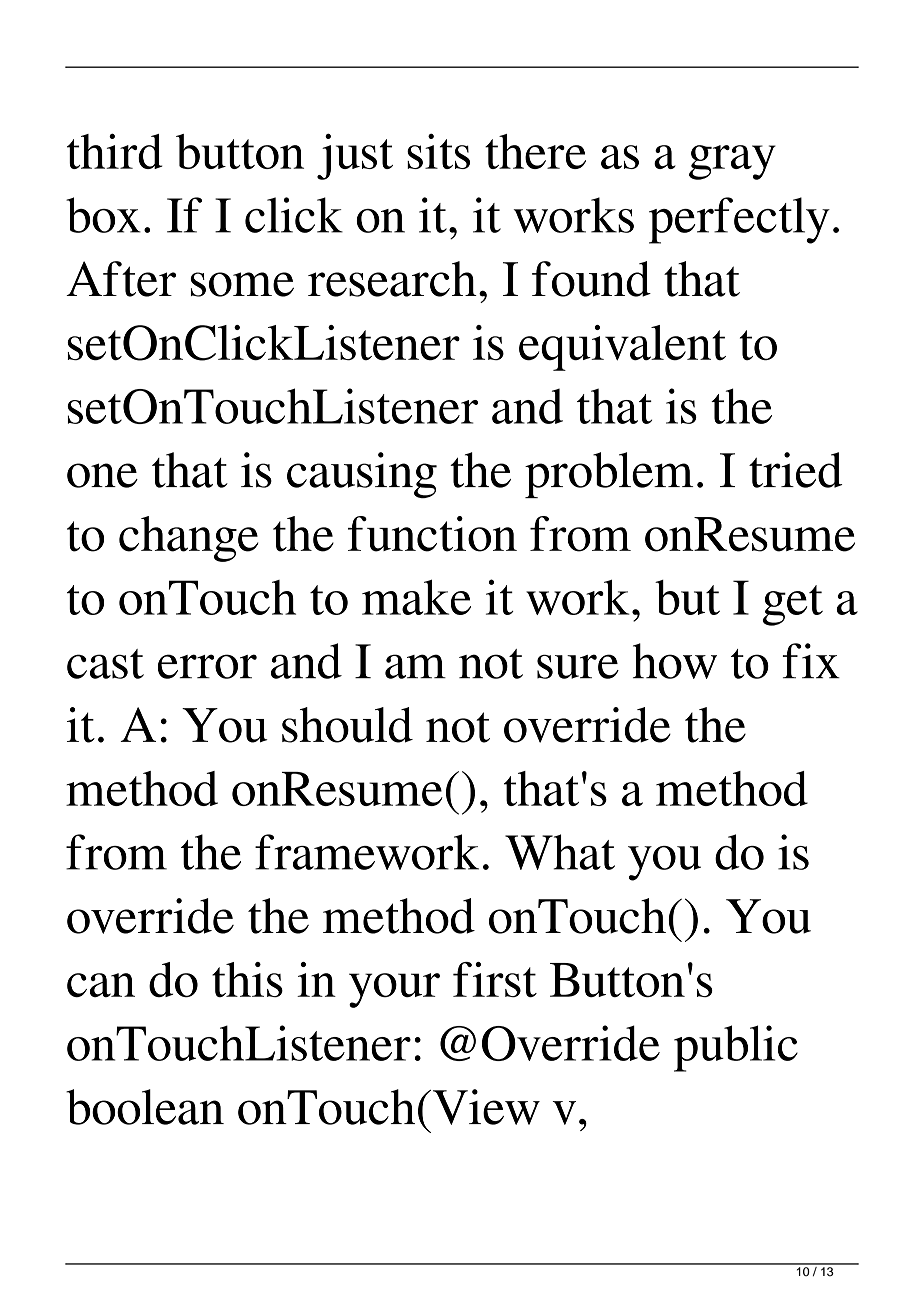 The width and height of the screenshot is (924, 1308). Describe the element at coordinates (675, 661) in the screenshot. I see `how` at that location.
